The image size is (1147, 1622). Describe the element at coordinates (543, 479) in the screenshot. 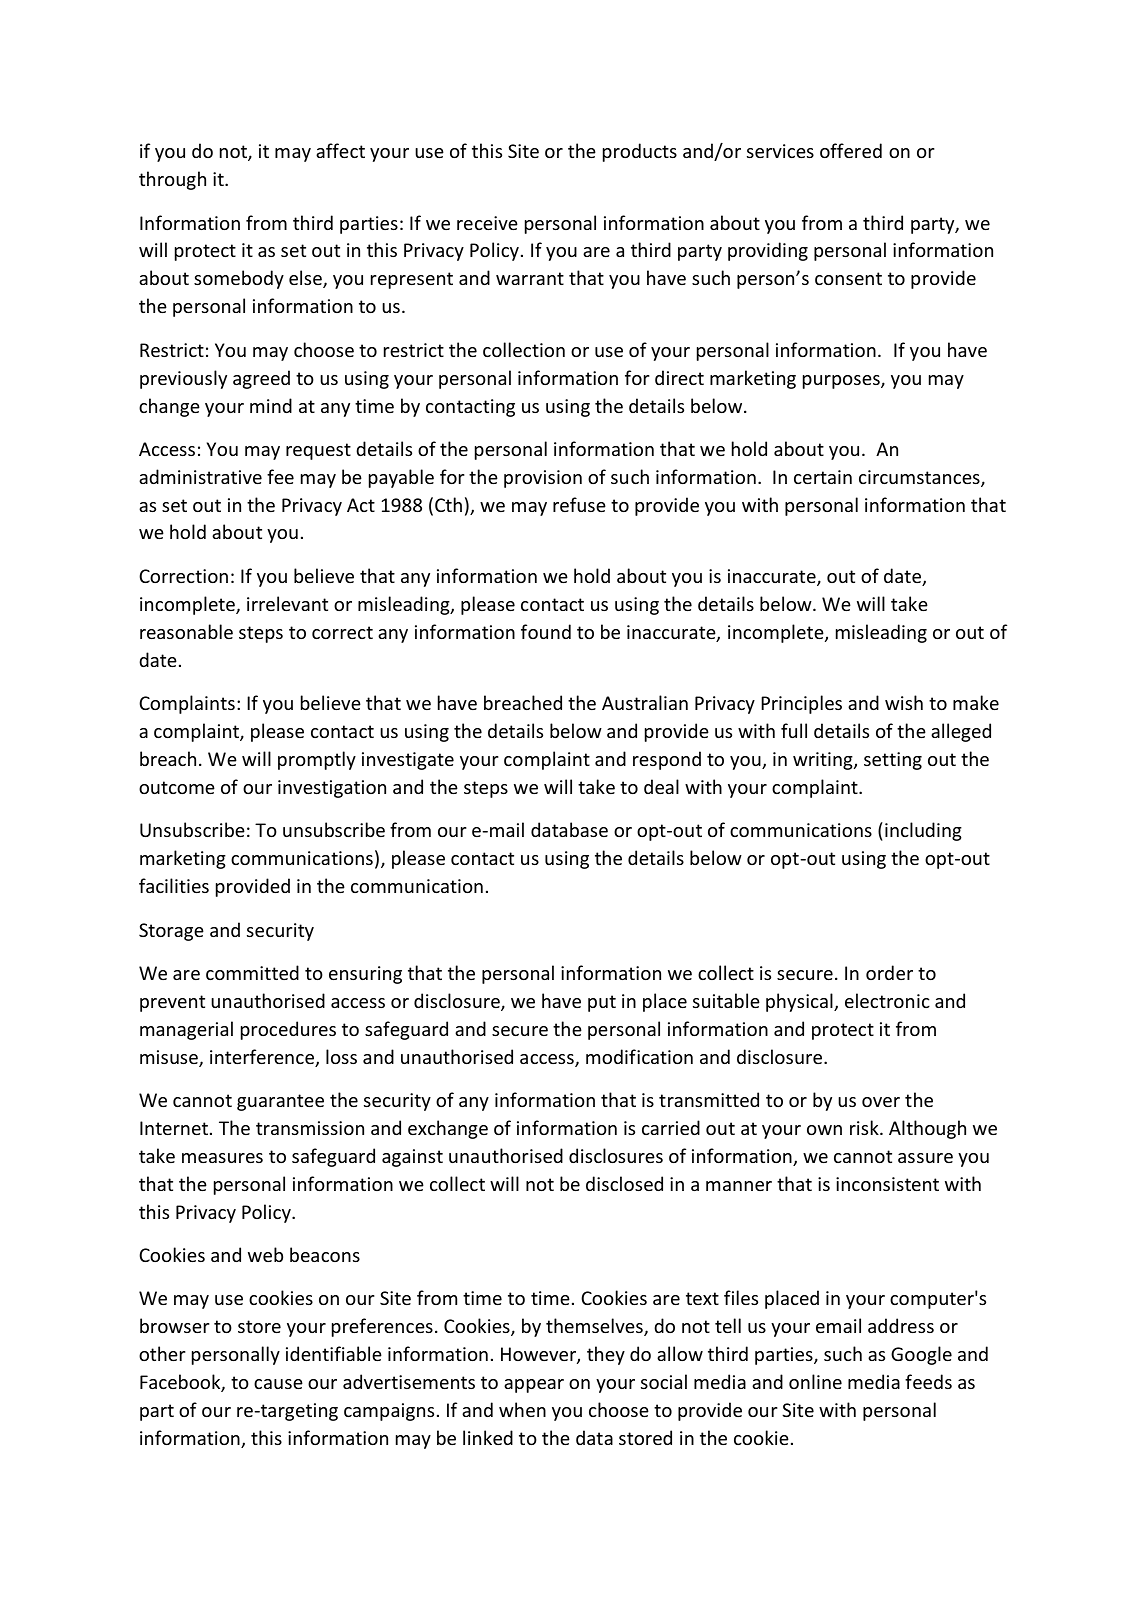

I see `provision` at that location.
